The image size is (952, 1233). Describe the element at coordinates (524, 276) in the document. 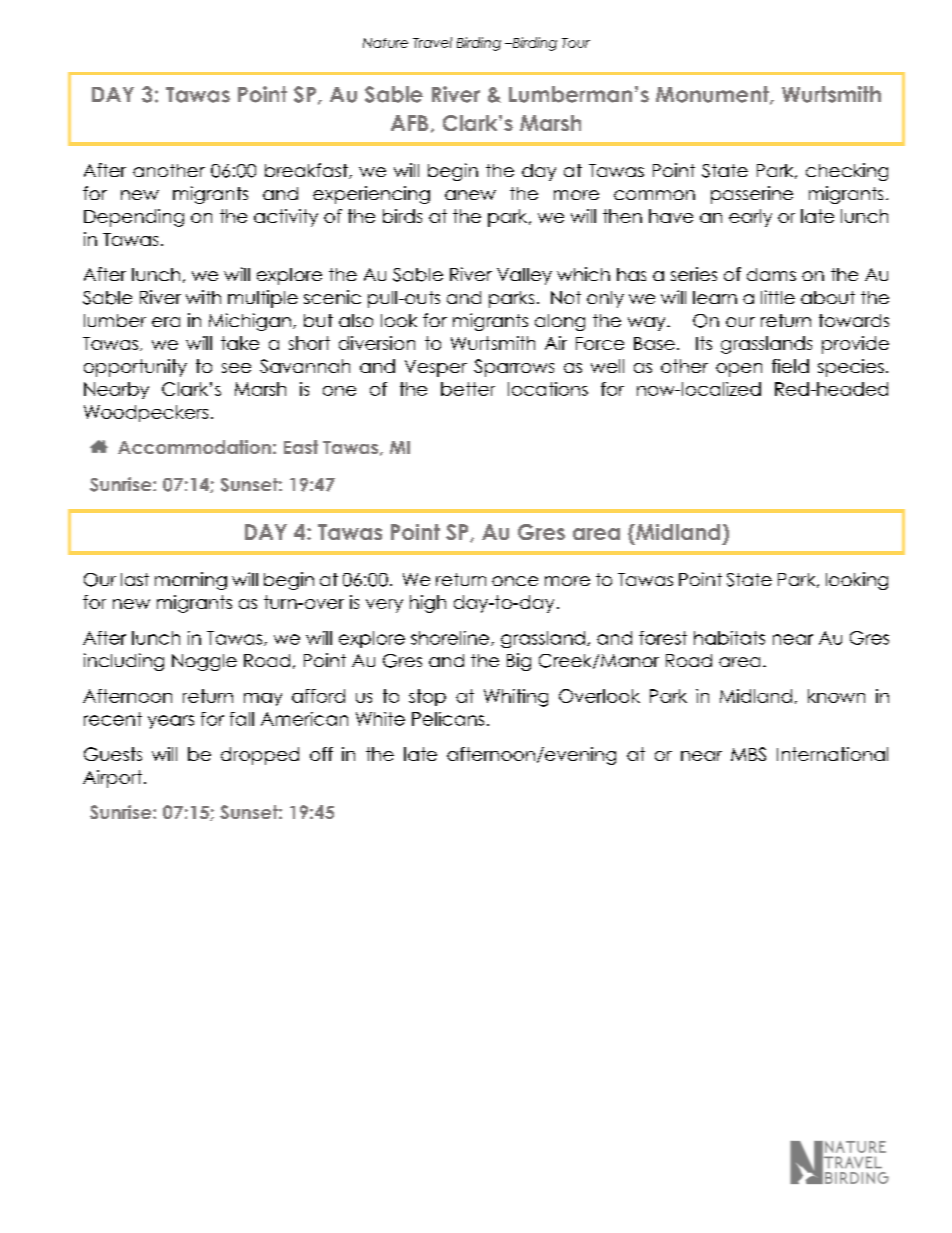

I see `Valley` at that location.
